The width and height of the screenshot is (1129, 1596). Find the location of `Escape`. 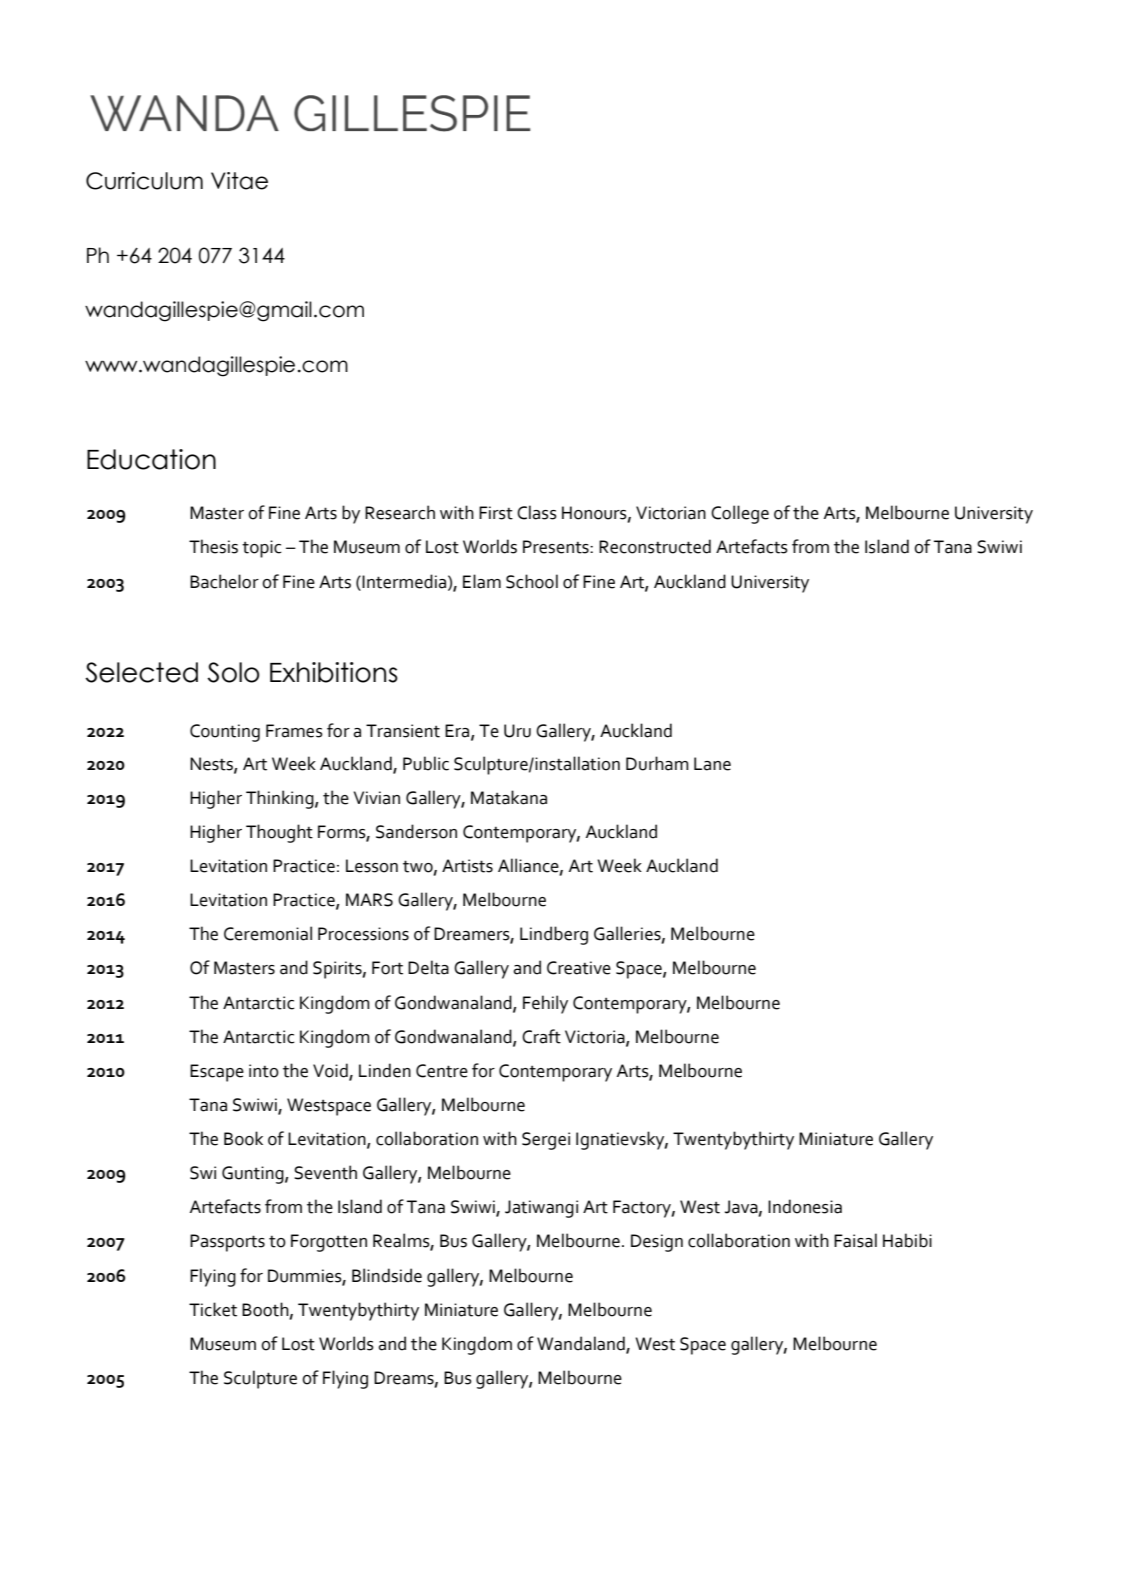

Escape is located at coordinates (217, 1073).
